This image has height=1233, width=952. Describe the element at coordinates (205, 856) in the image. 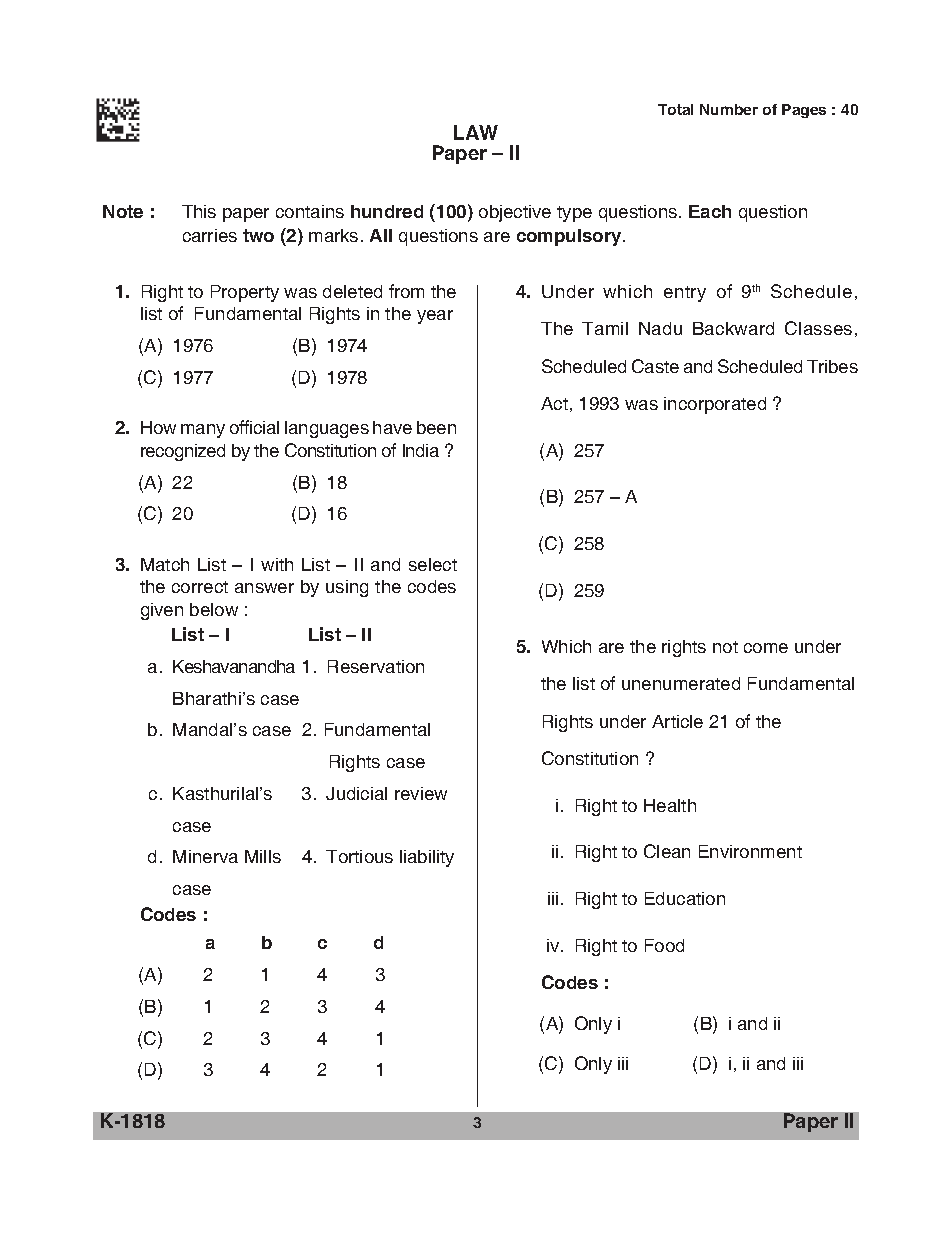

I see `Minerva` at that location.
